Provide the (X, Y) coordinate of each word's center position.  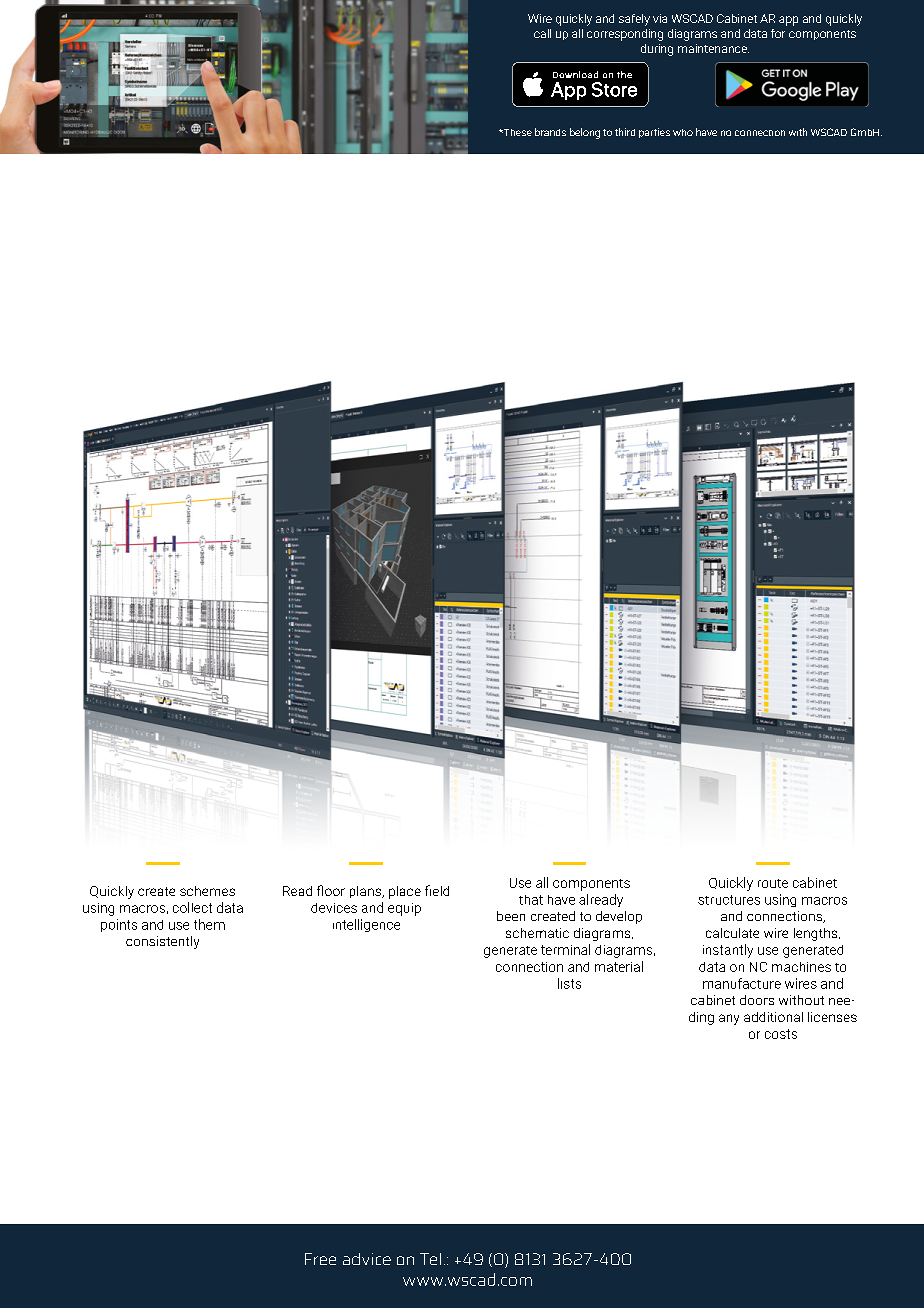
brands (550, 132)
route (773, 883)
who (683, 132)
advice (367, 1259)
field (437, 890)
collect (192, 907)
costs (781, 1034)
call (542, 33)
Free (320, 1259)
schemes (207, 891)
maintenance (713, 48)
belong (585, 133)
